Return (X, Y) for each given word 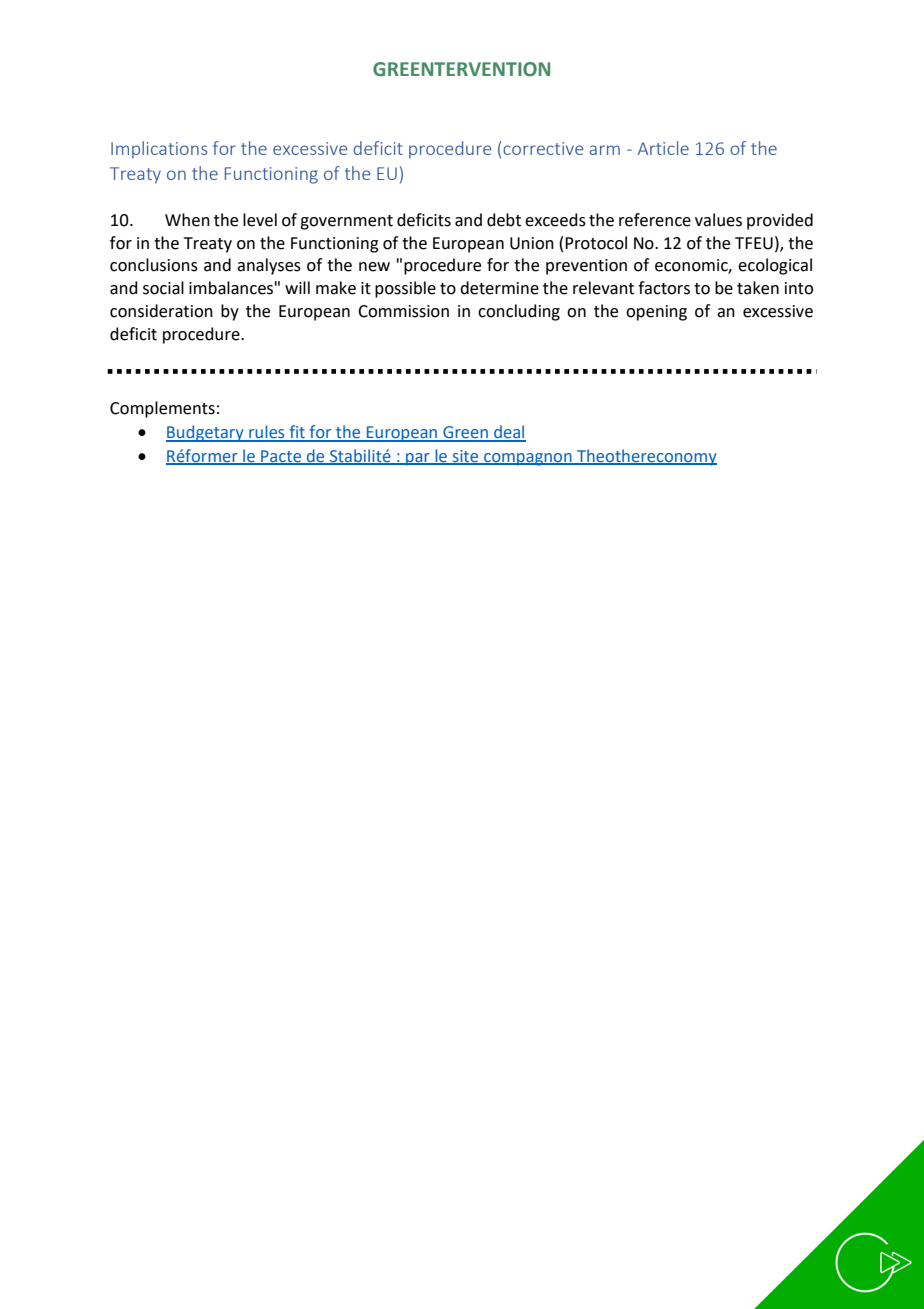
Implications (159, 150)
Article (663, 148)
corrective (543, 148)
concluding (519, 312)
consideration (161, 311)
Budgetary (206, 433)
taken (758, 288)
